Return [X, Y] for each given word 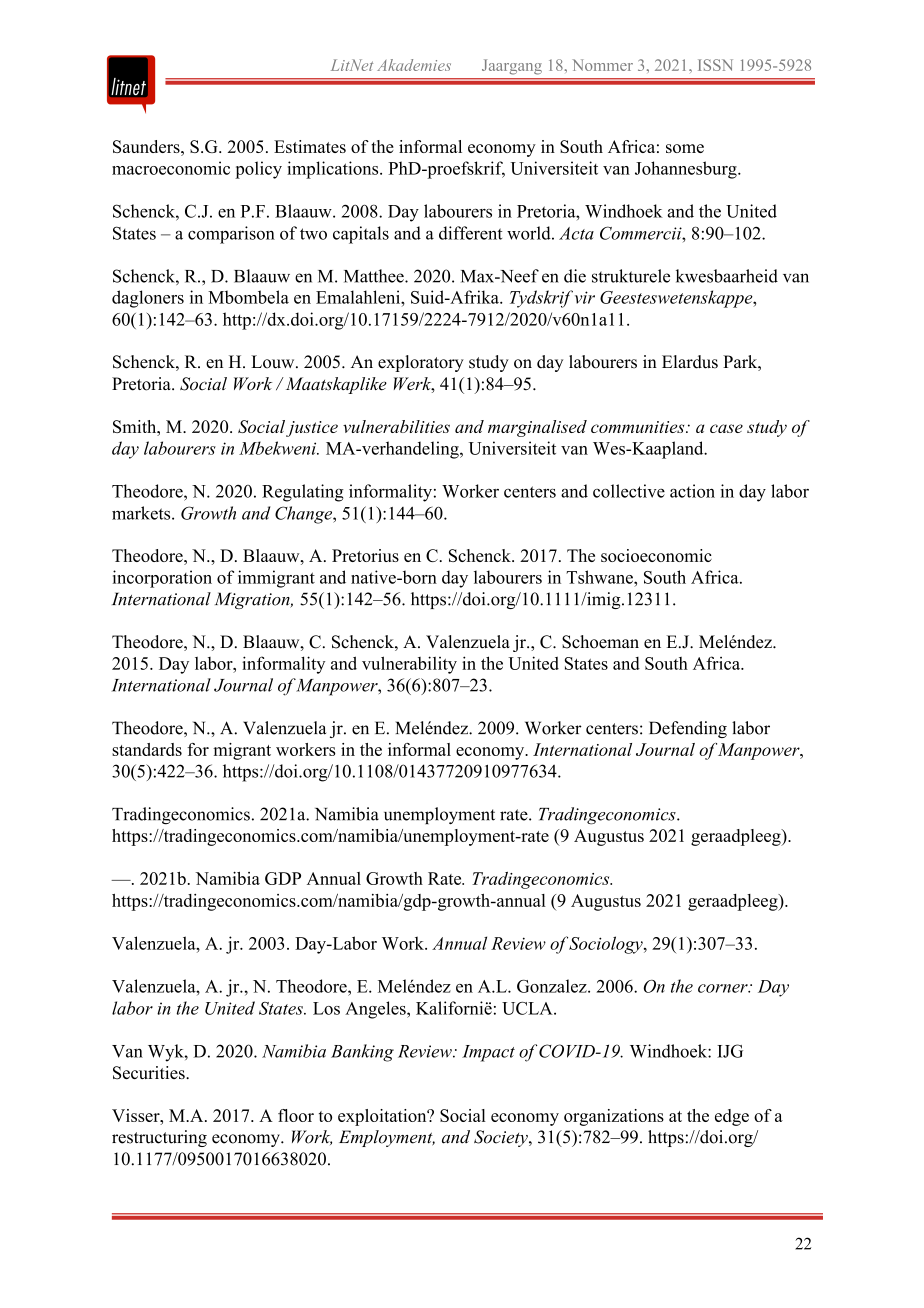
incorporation [162, 579]
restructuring [159, 1138]
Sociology [607, 945]
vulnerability [409, 665]
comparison [231, 235]
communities [639, 427]
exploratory [421, 363]
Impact [488, 1053]
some [685, 148]
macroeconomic [171, 168]
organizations [614, 1117]
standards [147, 749]
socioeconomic [656, 555]
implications [334, 170]
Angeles [376, 1010]
